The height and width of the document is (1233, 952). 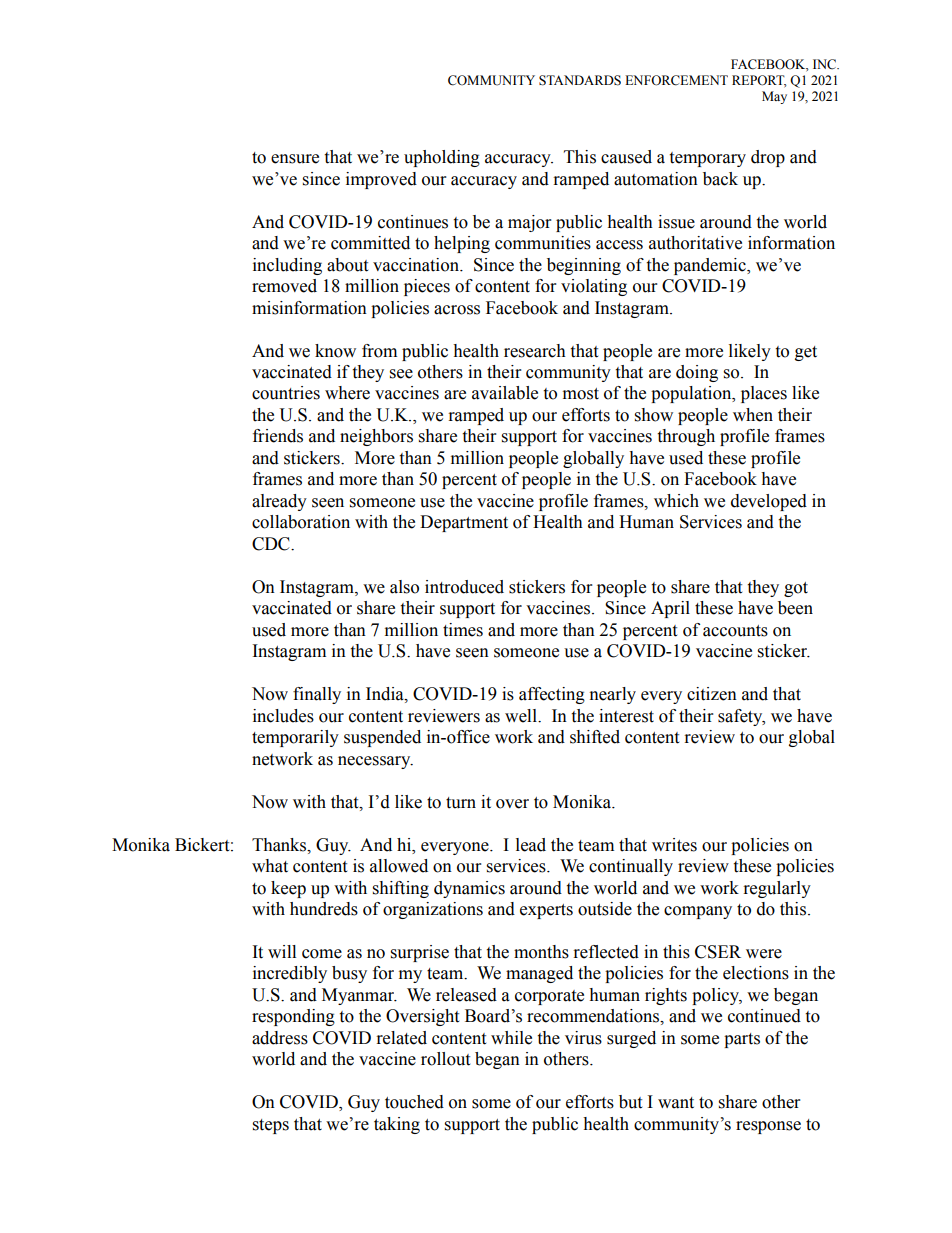 What do you see at coordinates (580, 80) in the document?
I see `STANDARDS` at bounding box center [580, 80].
